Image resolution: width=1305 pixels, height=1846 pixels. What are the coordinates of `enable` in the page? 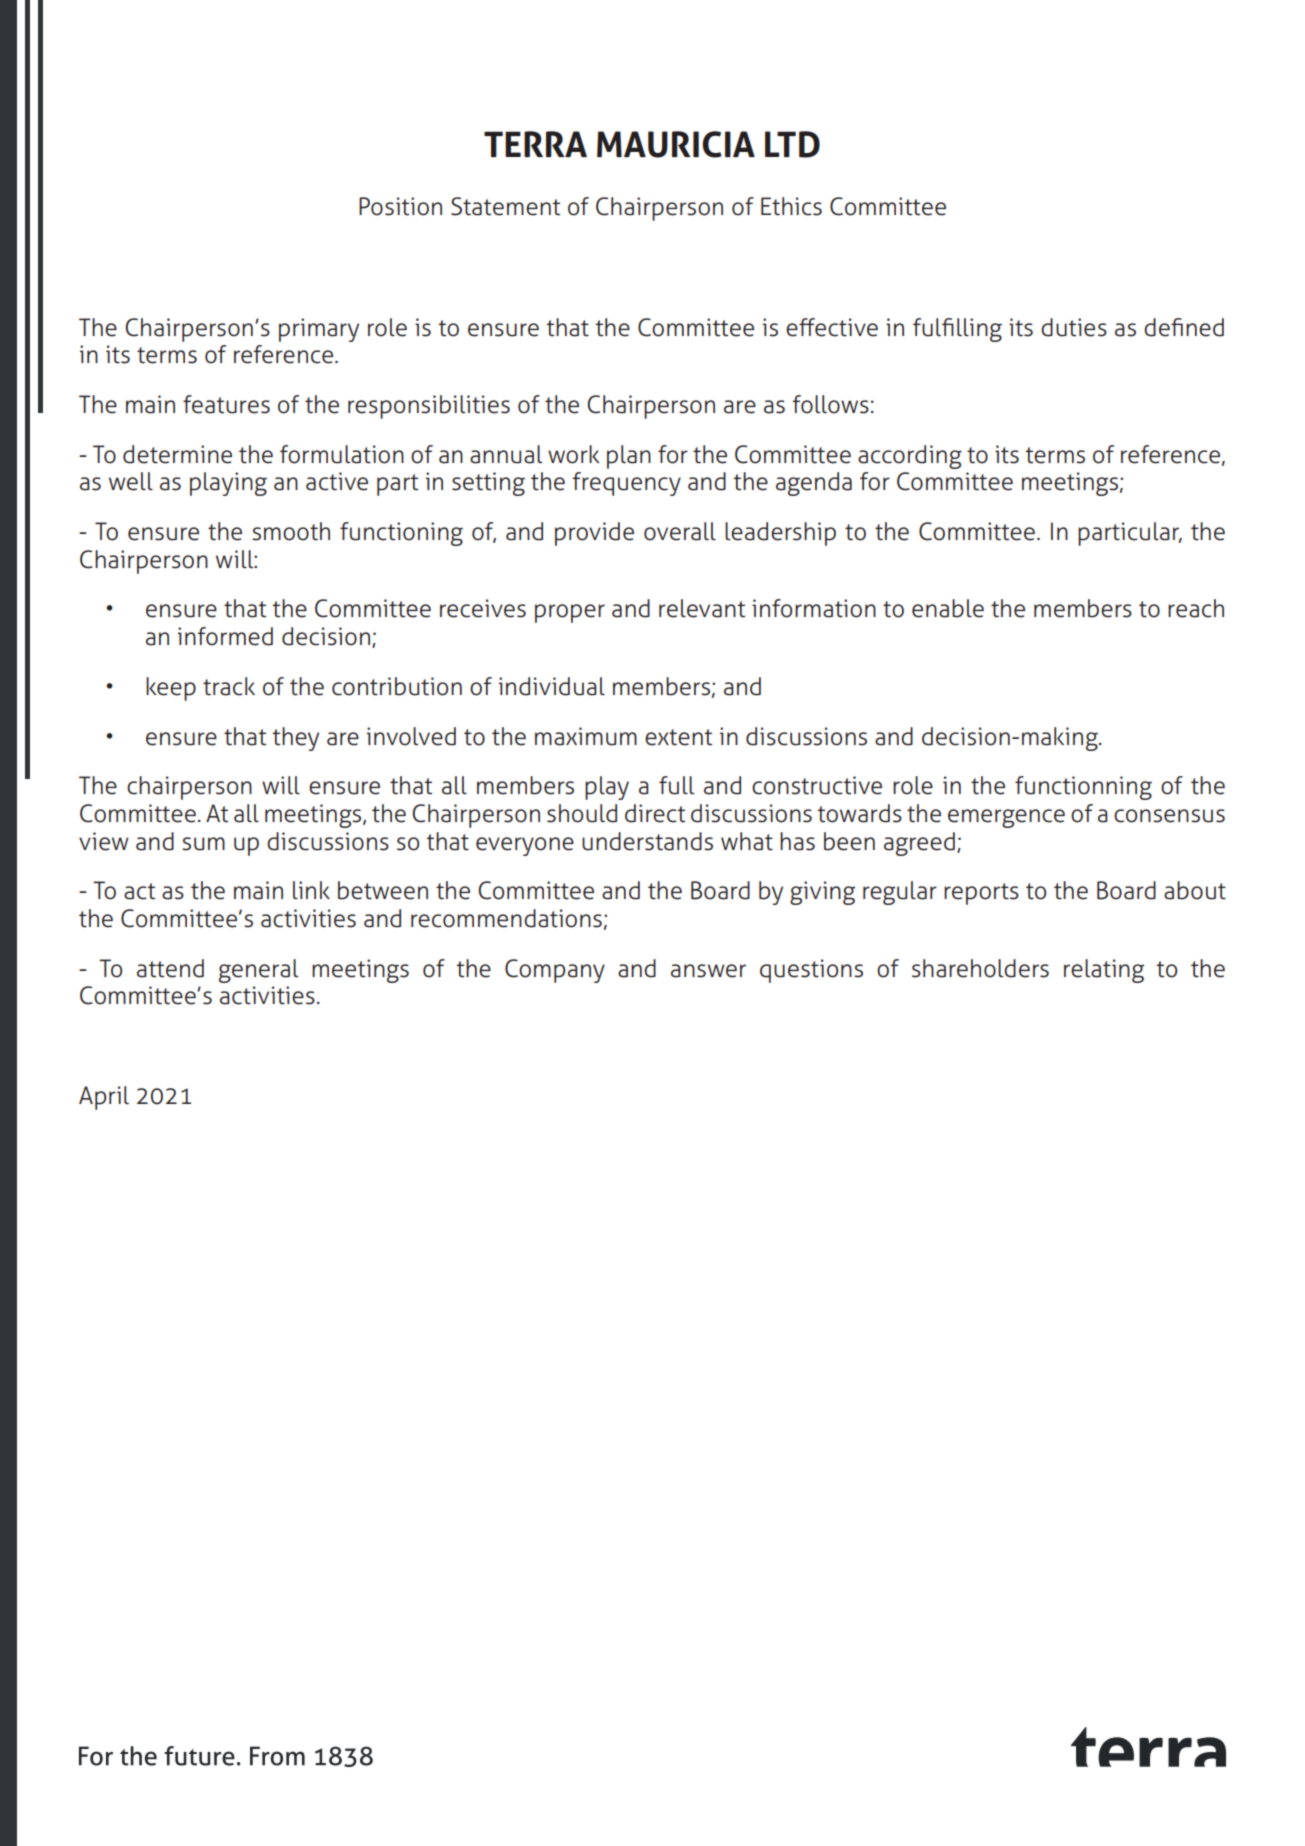 It's located at (948, 608).
